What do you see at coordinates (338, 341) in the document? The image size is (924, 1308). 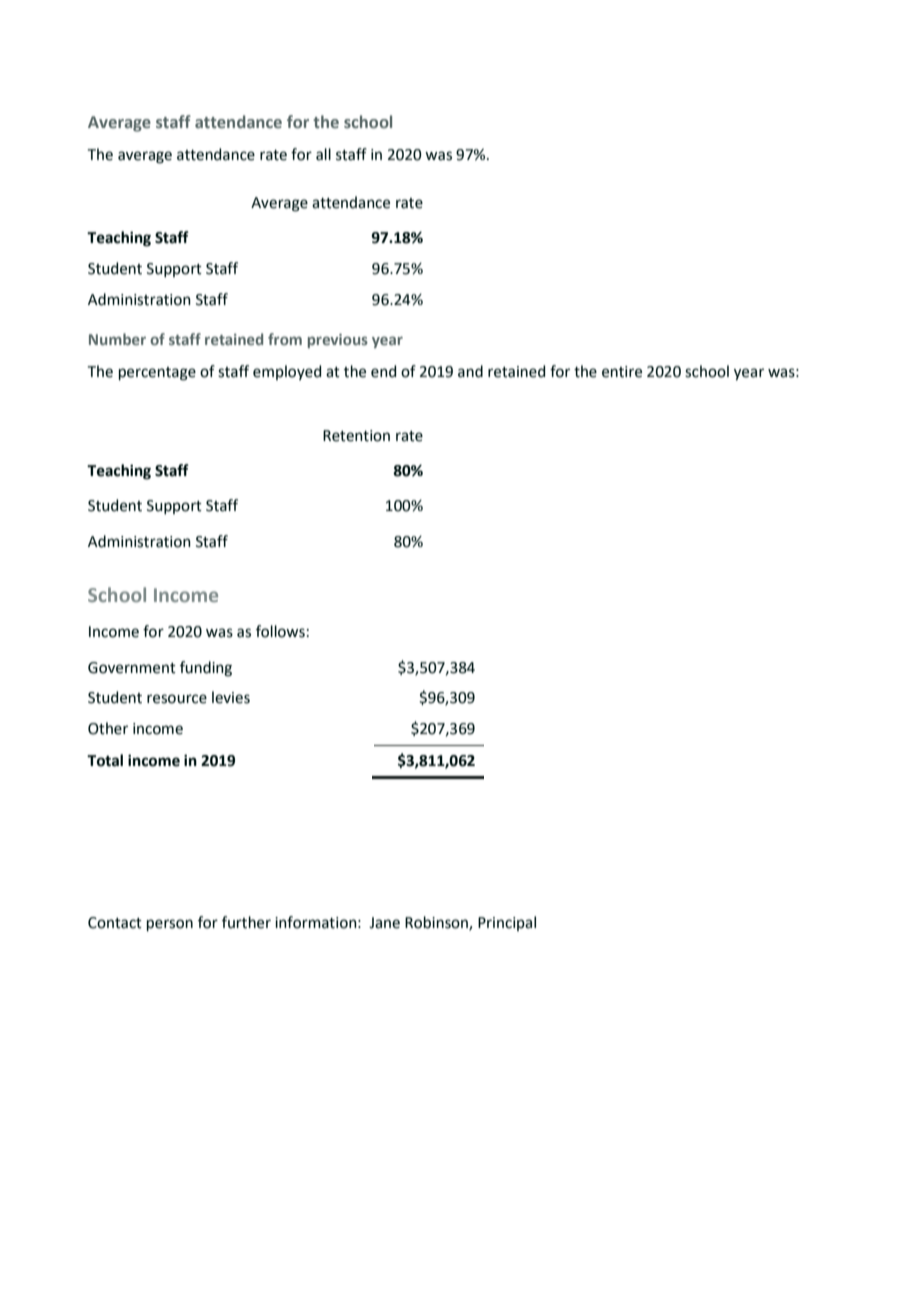 I see `previous` at bounding box center [338, 341].
